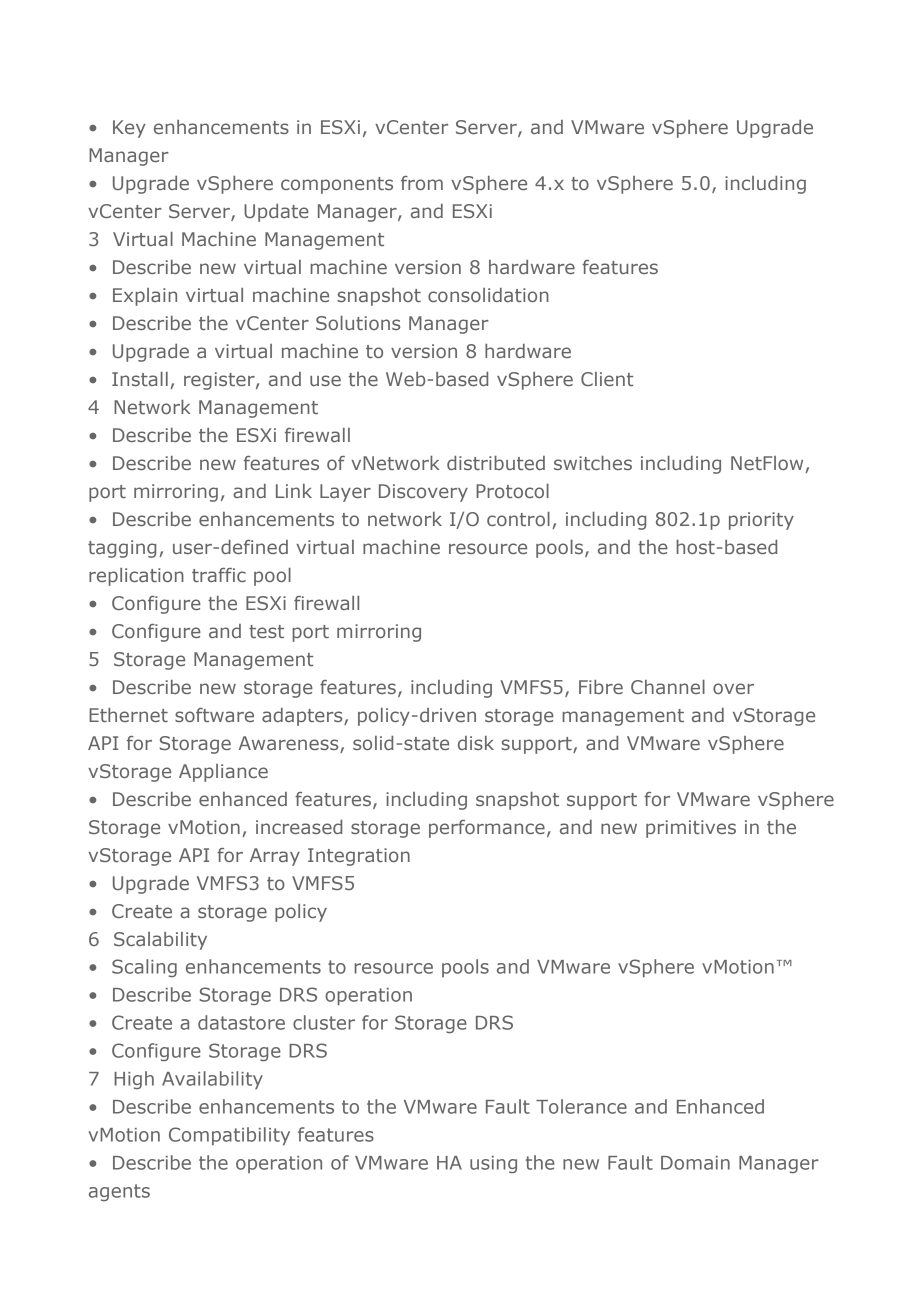  What do you see at coordinates (229, 1136) in the image?
I see `Compatibility` at bounding box center [229, 1136].
